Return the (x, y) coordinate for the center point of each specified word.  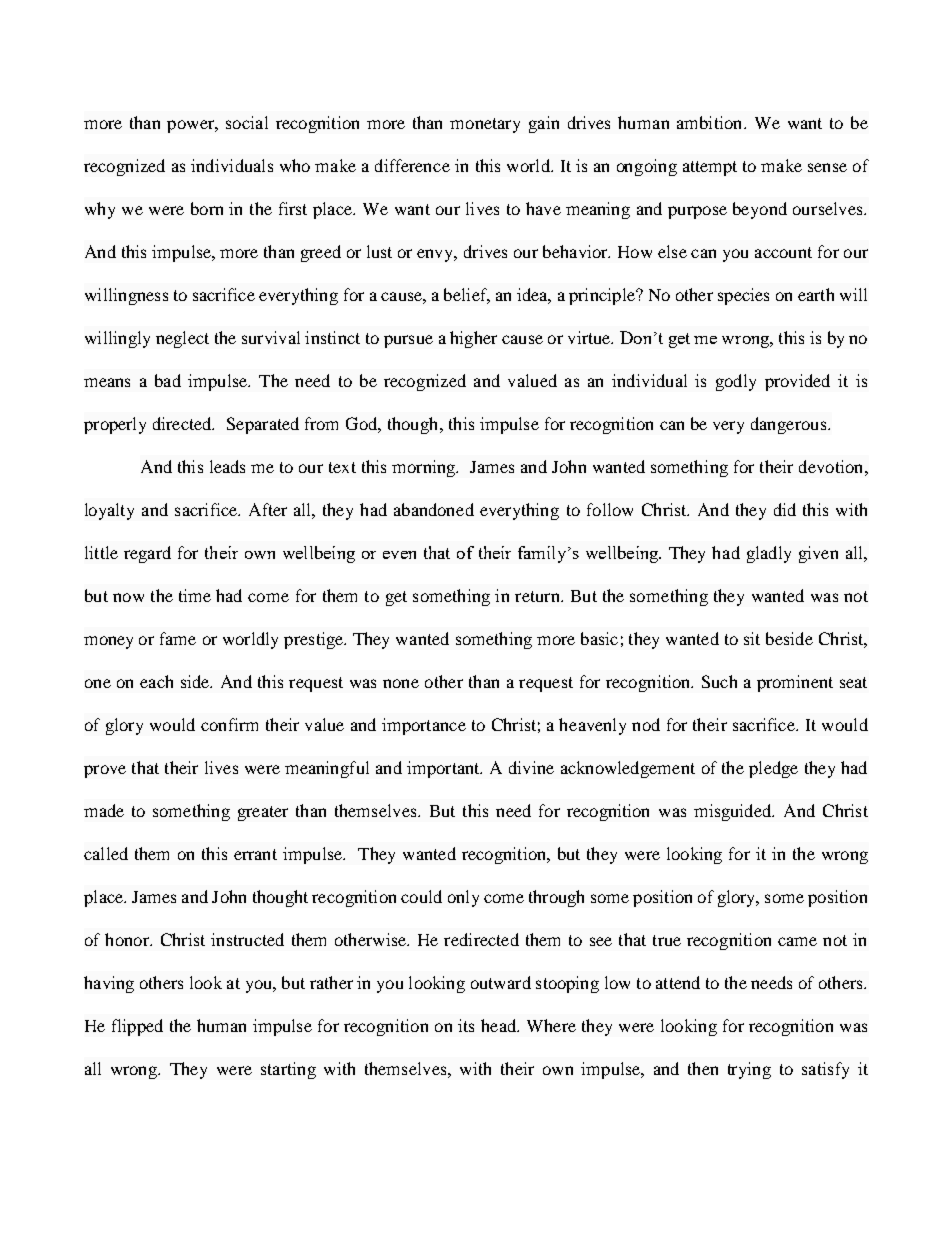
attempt (710, 168)
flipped (137, 1027)
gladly (769, 554)
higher (473, 339)
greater (263, 813)
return (538, 596)
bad (168, 380)
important (444, 769)
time (195, 595)
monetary (485, 125)
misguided (734, 812)
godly (736, 382)
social (247, 122)
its (466, 1025)
